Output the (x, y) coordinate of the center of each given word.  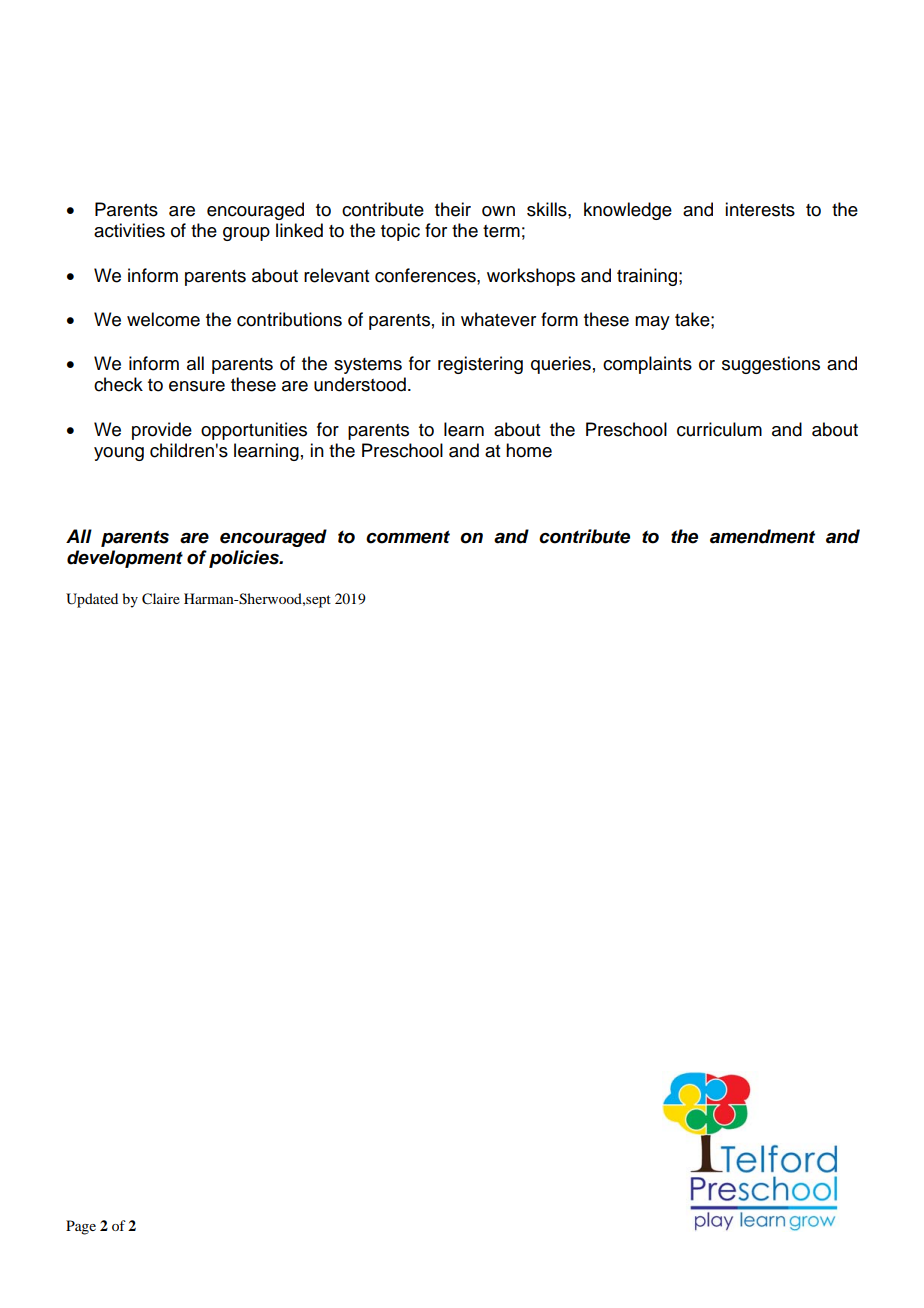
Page (81, 1227)
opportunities (254, 431)
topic (400, 232)
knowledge (628, 211)
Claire (161, 599)
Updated (92, 600)
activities (129, 230)
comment (408, 537)
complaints (647, 365)
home (529, 450)
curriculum (719, 429)
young (119, 454)
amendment (762, 536)
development (125, 559)
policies (245, 559)
